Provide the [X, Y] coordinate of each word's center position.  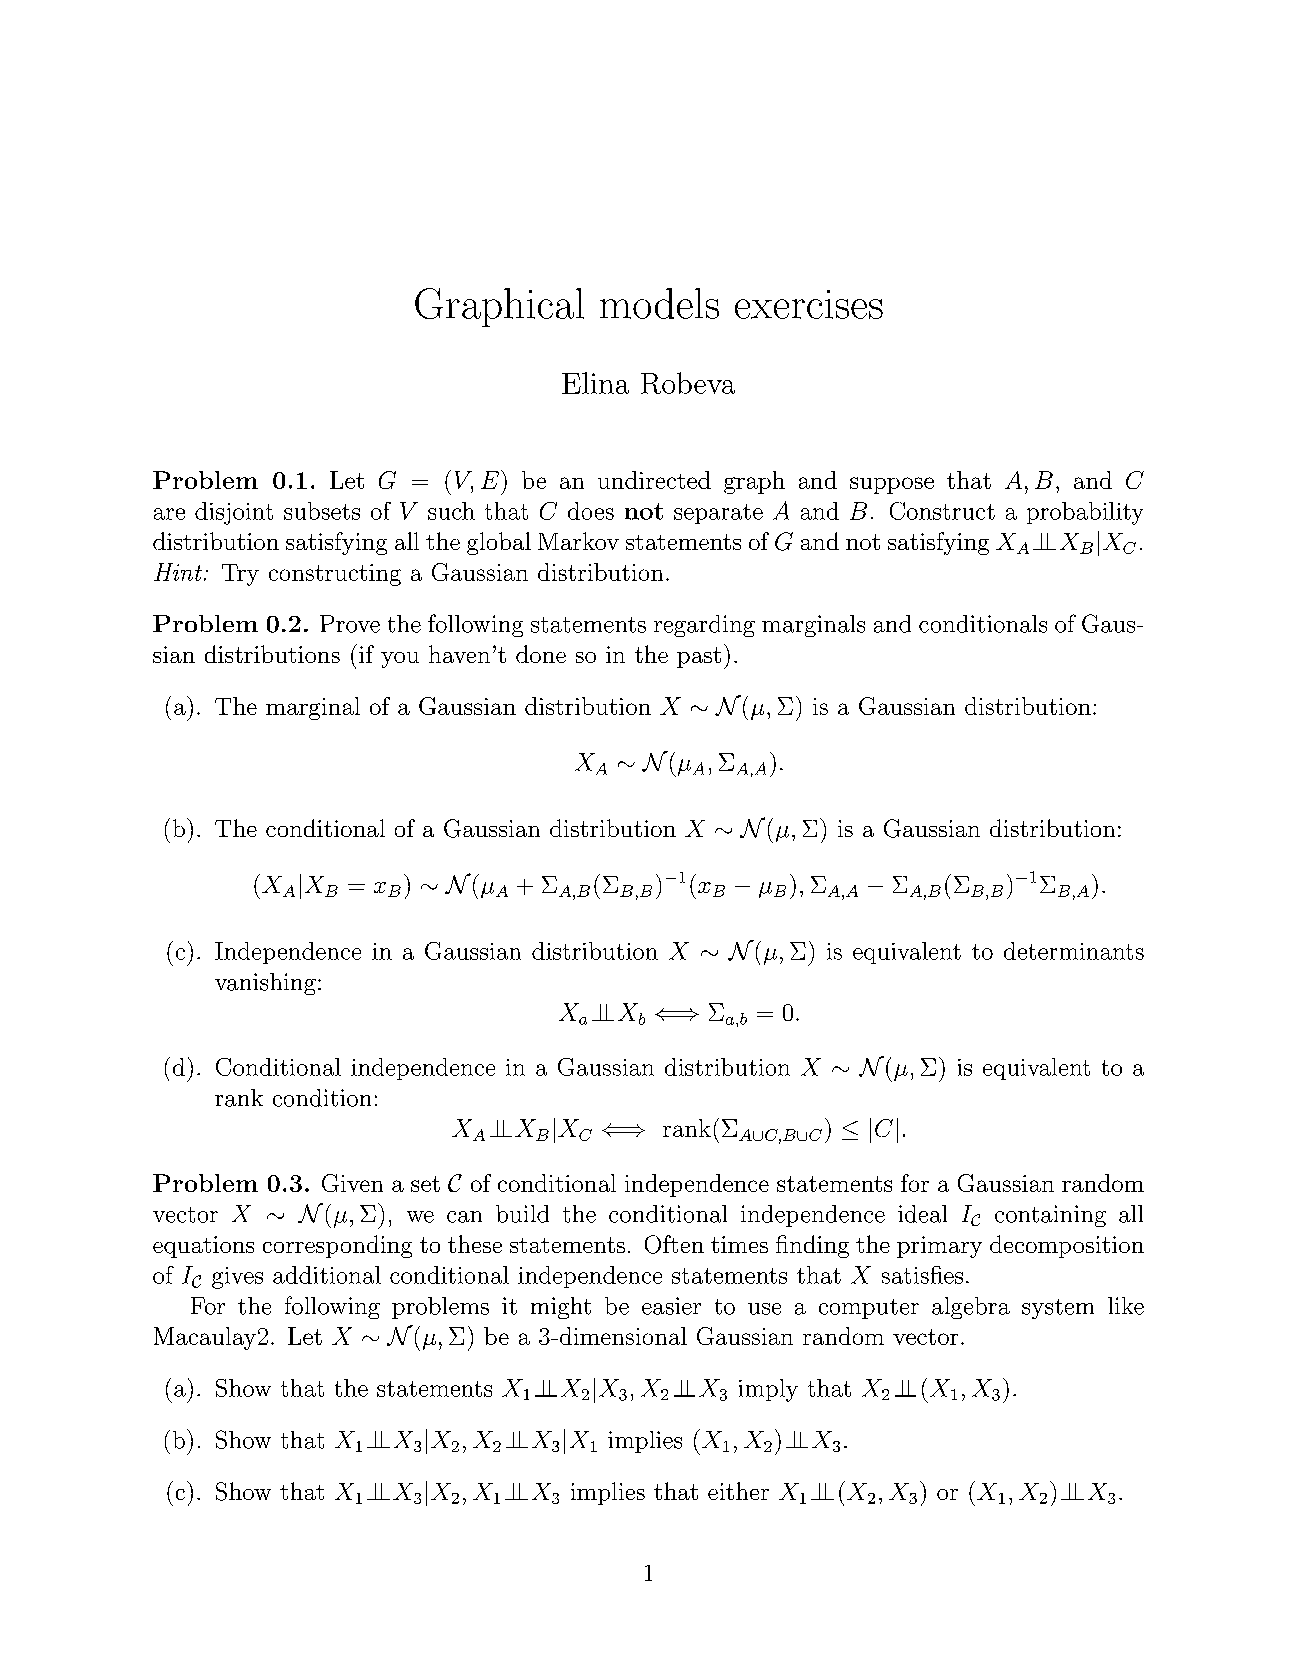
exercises [809, 304]
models [659, 303]
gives [237, 1278]
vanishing [265, 984]
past [699, 657]
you [400, 660]
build [522, 1214]
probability [1085, 513]
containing [1050, 1216]
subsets [322, 511]
